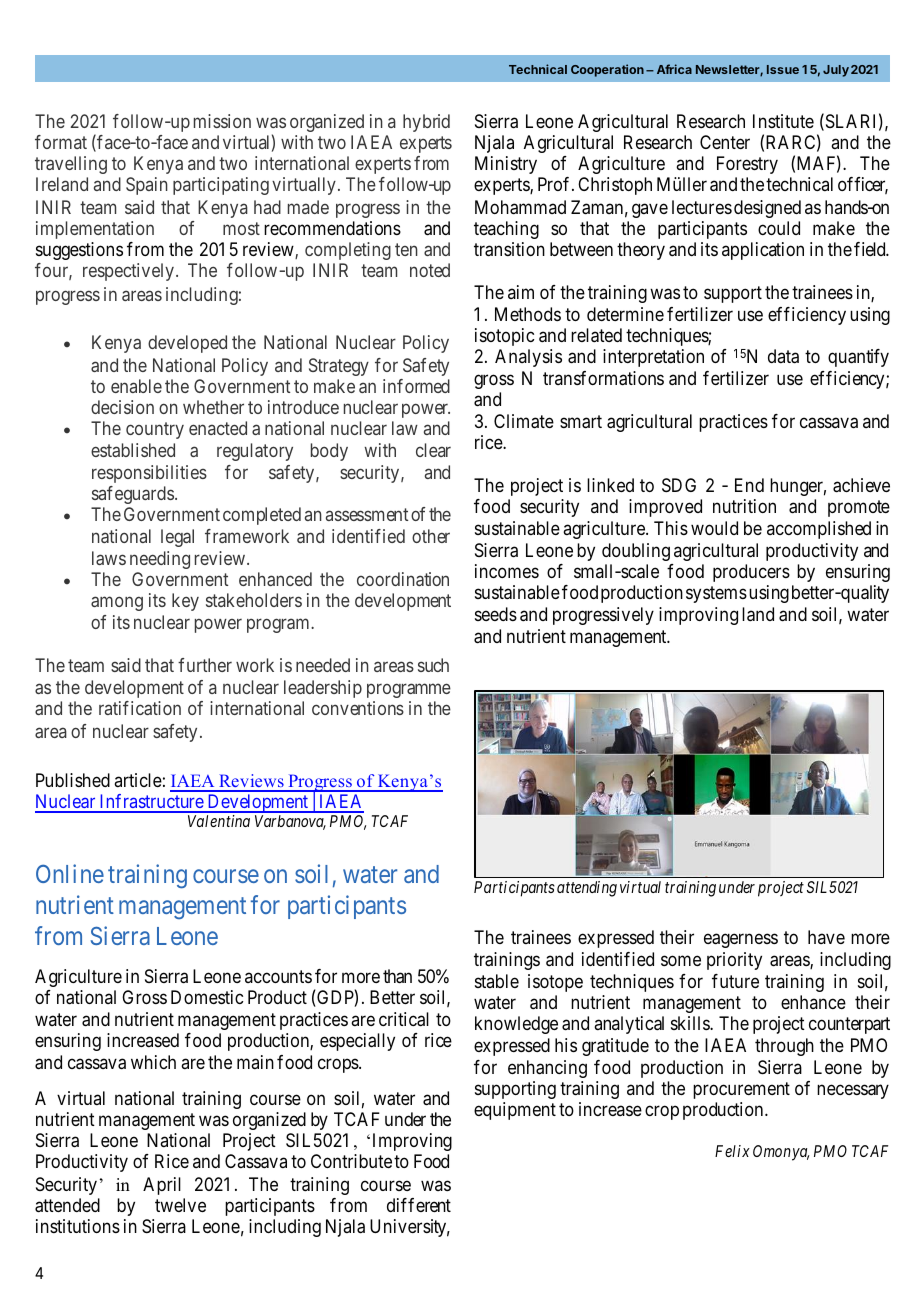 The width and height of the document is (924, 1308). I want to click on hybrid, so click(426, 123).
